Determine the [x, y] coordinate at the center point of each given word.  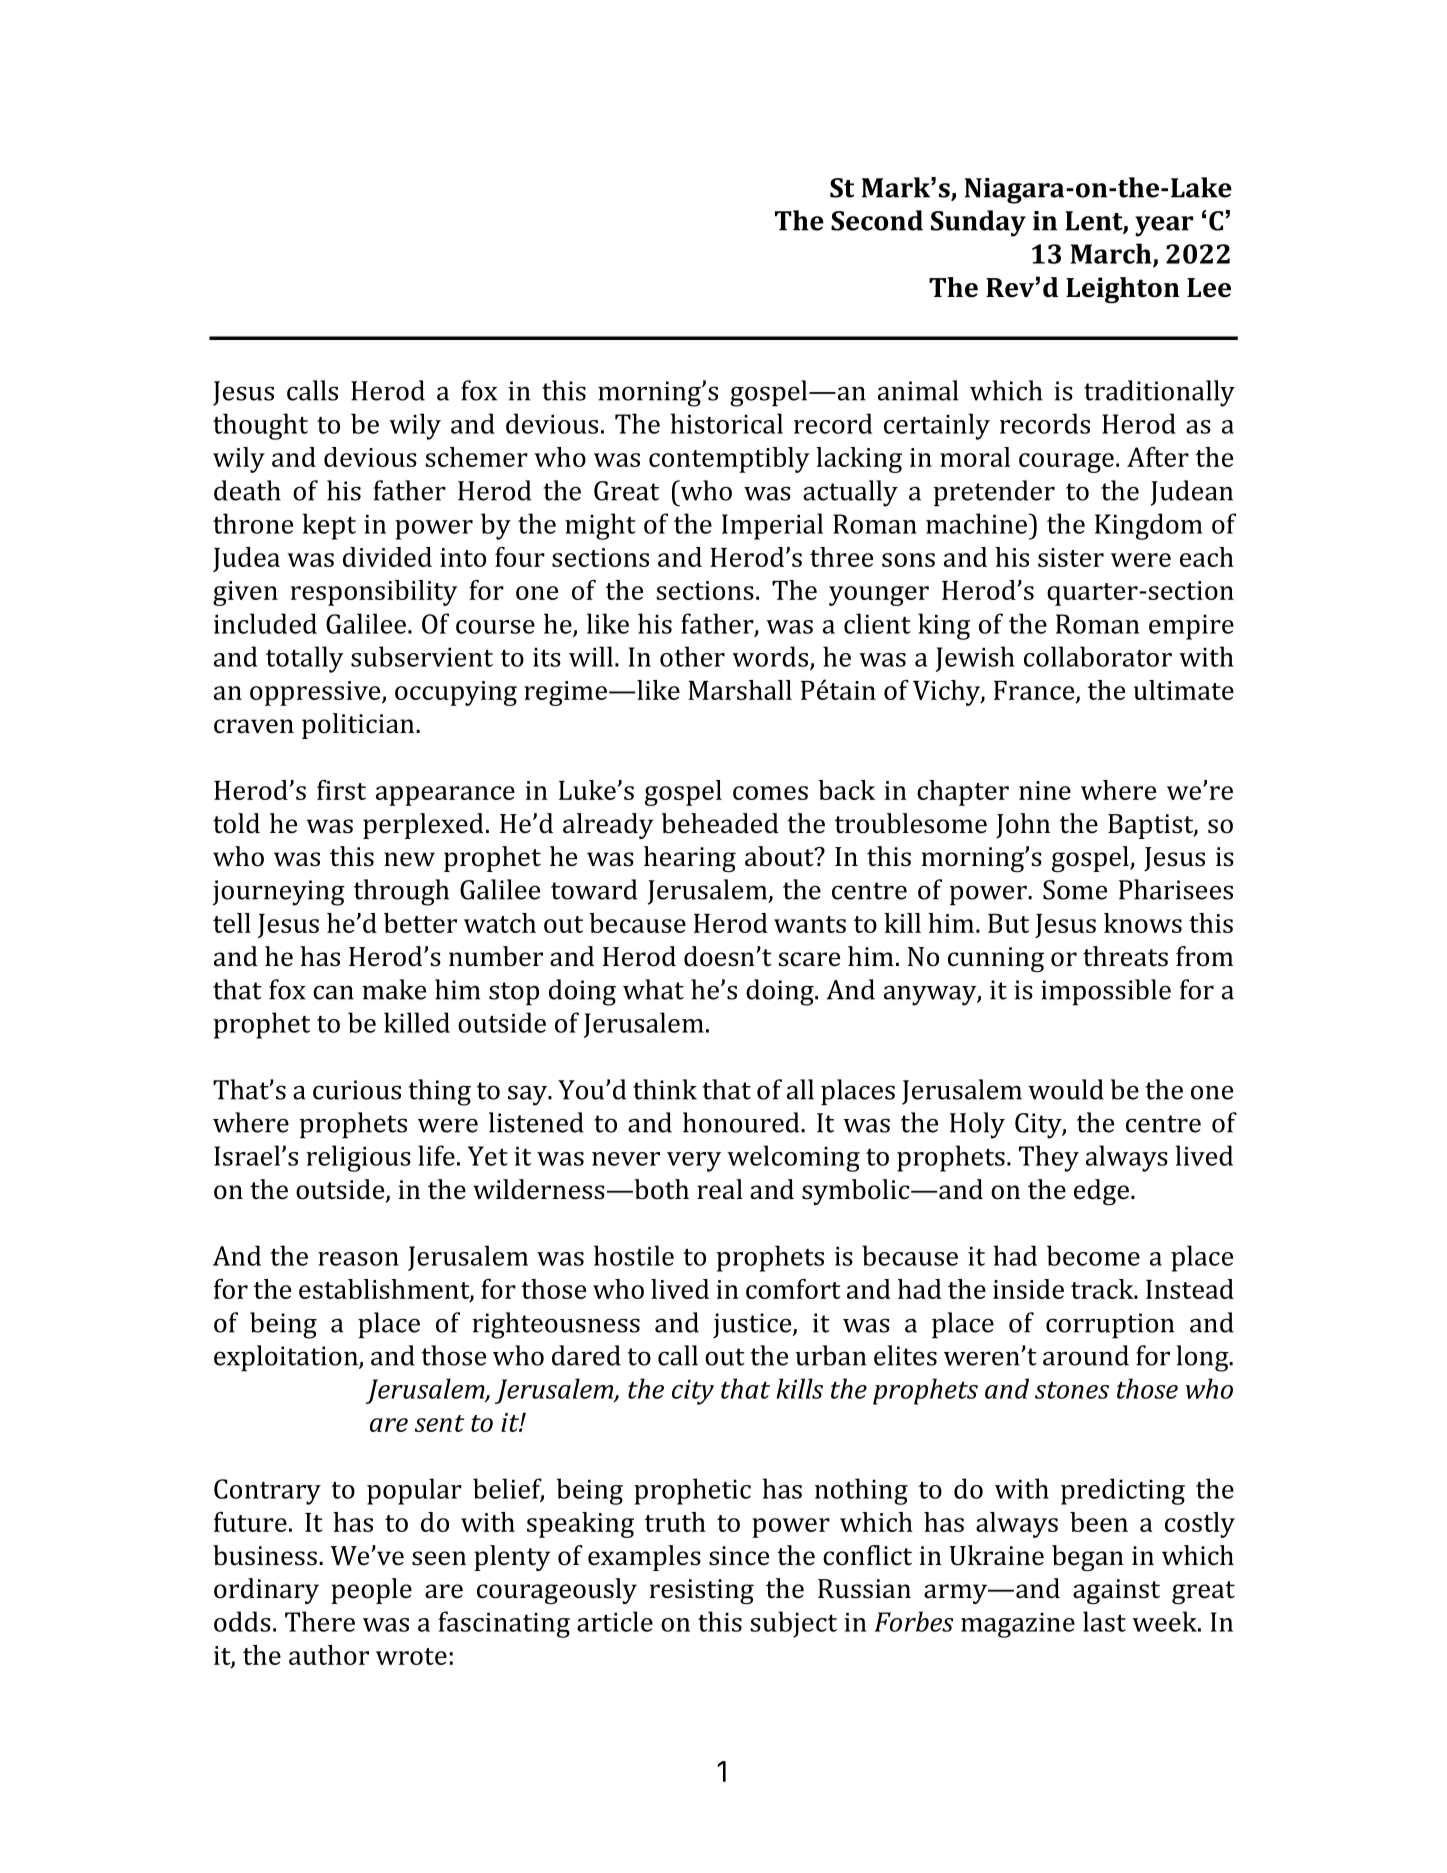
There [320, 1621]
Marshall [740, 690]
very [694, 1162]
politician [359, 726]
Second [877, 220]
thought [260, 426]
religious [358, 1158]
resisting [702, 1591]
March [1112, 254]
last [1104, 1621]
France [1035, 692]
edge [1101, 1192]
